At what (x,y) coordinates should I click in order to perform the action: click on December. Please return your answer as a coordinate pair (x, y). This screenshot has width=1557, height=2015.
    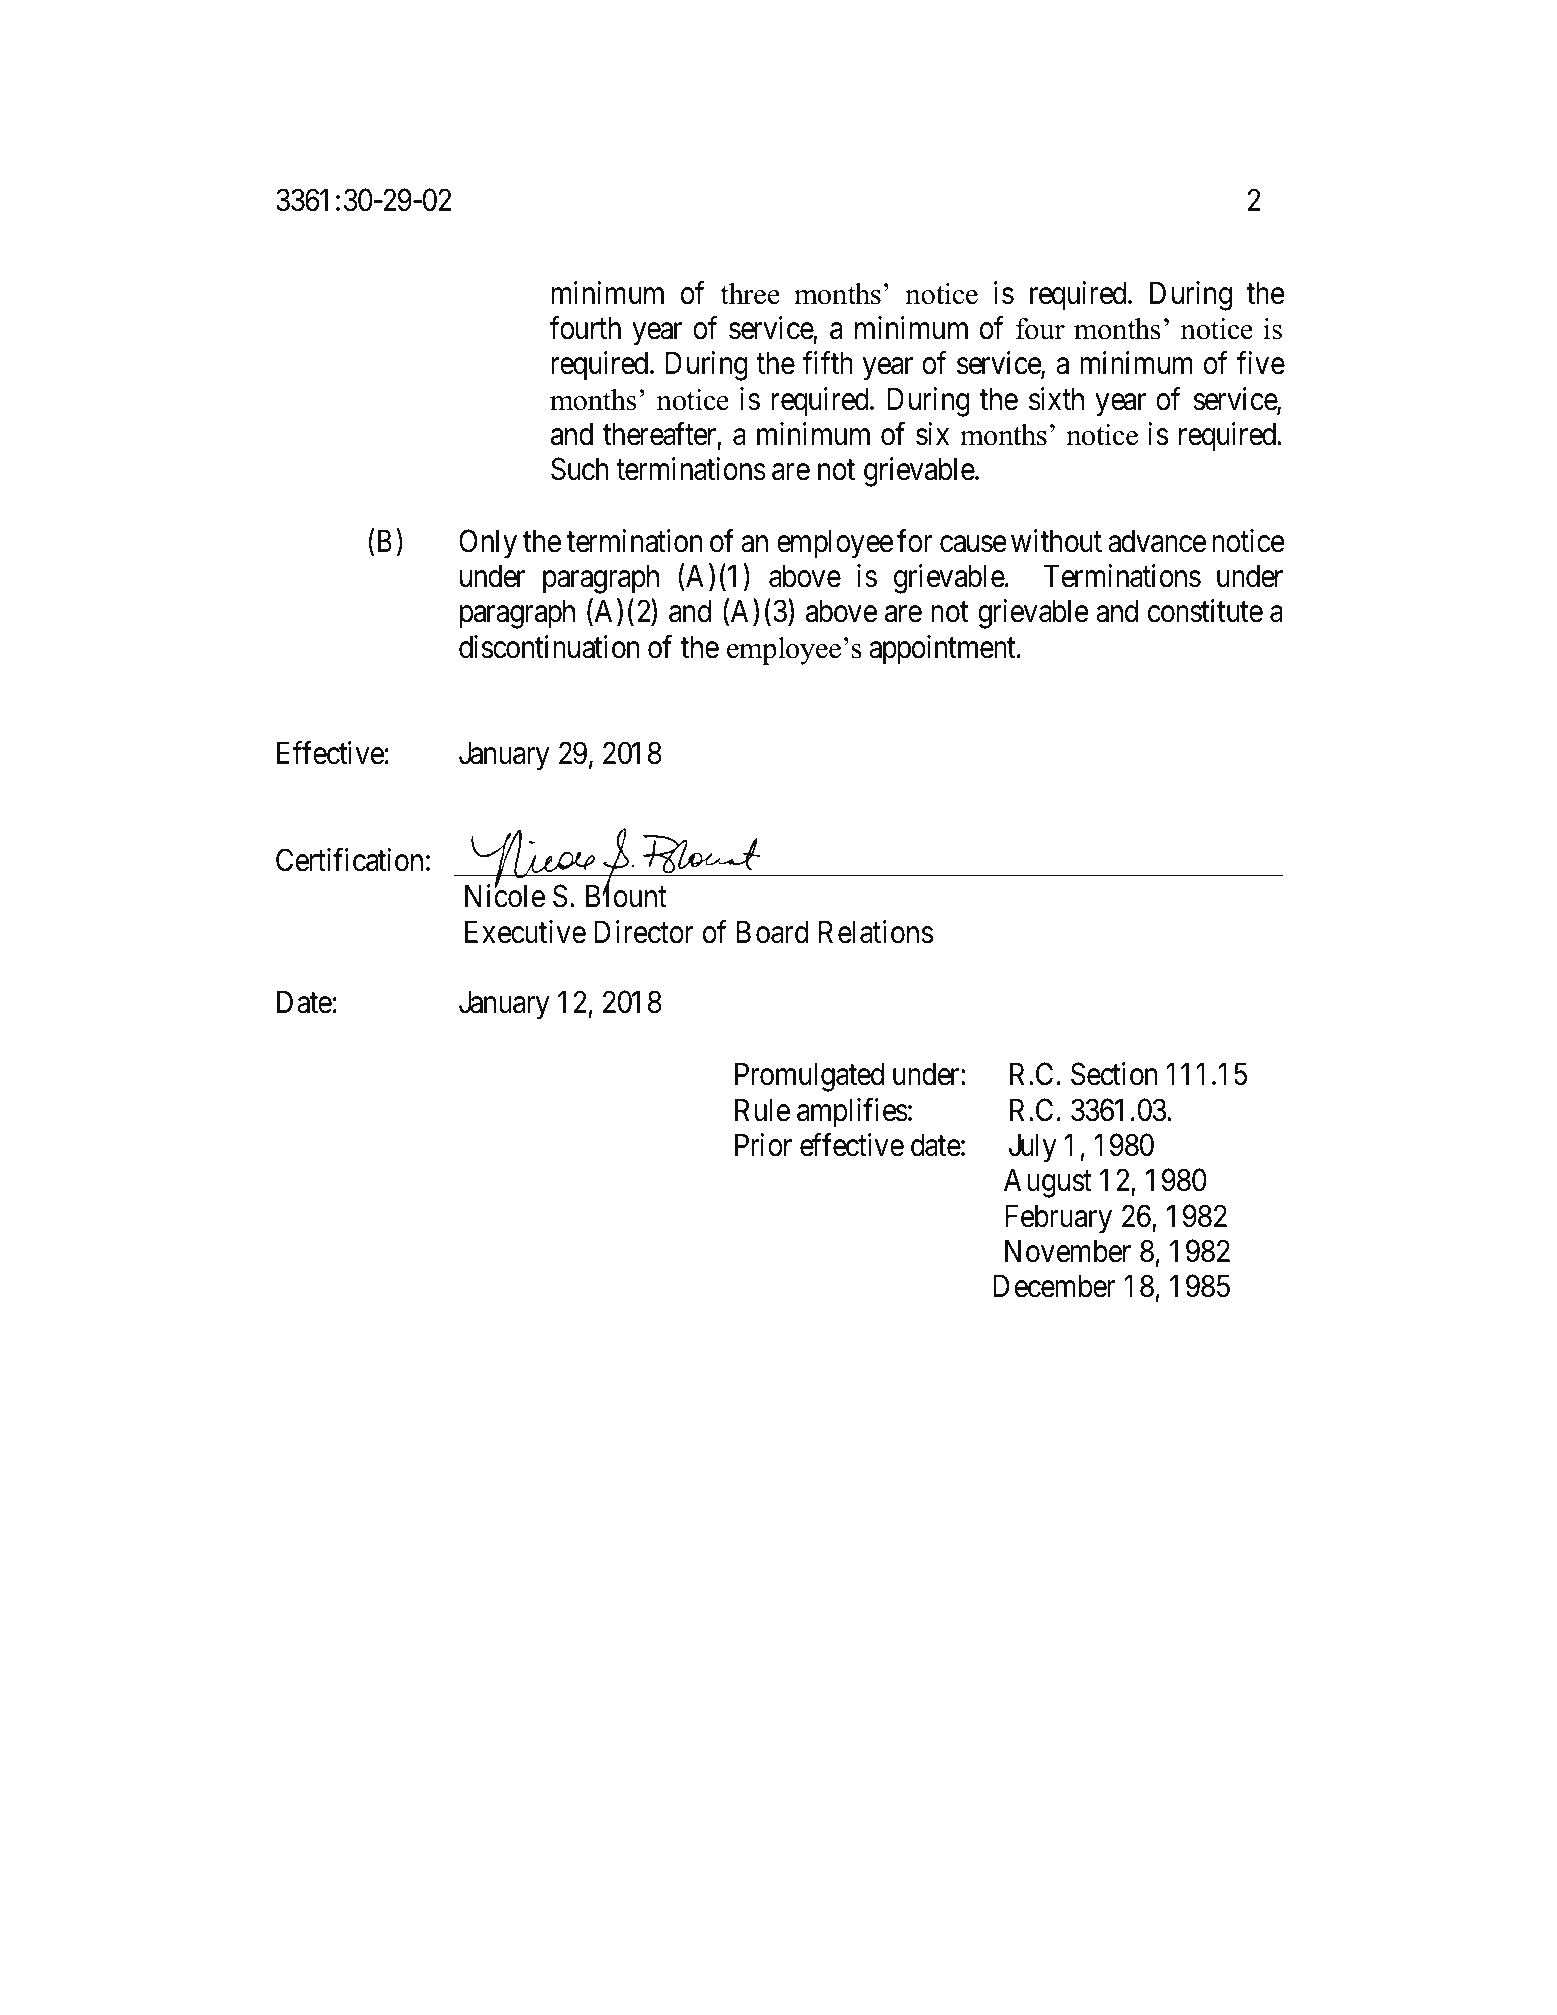
    Looking at the image, I should click on (1054, 1286).
